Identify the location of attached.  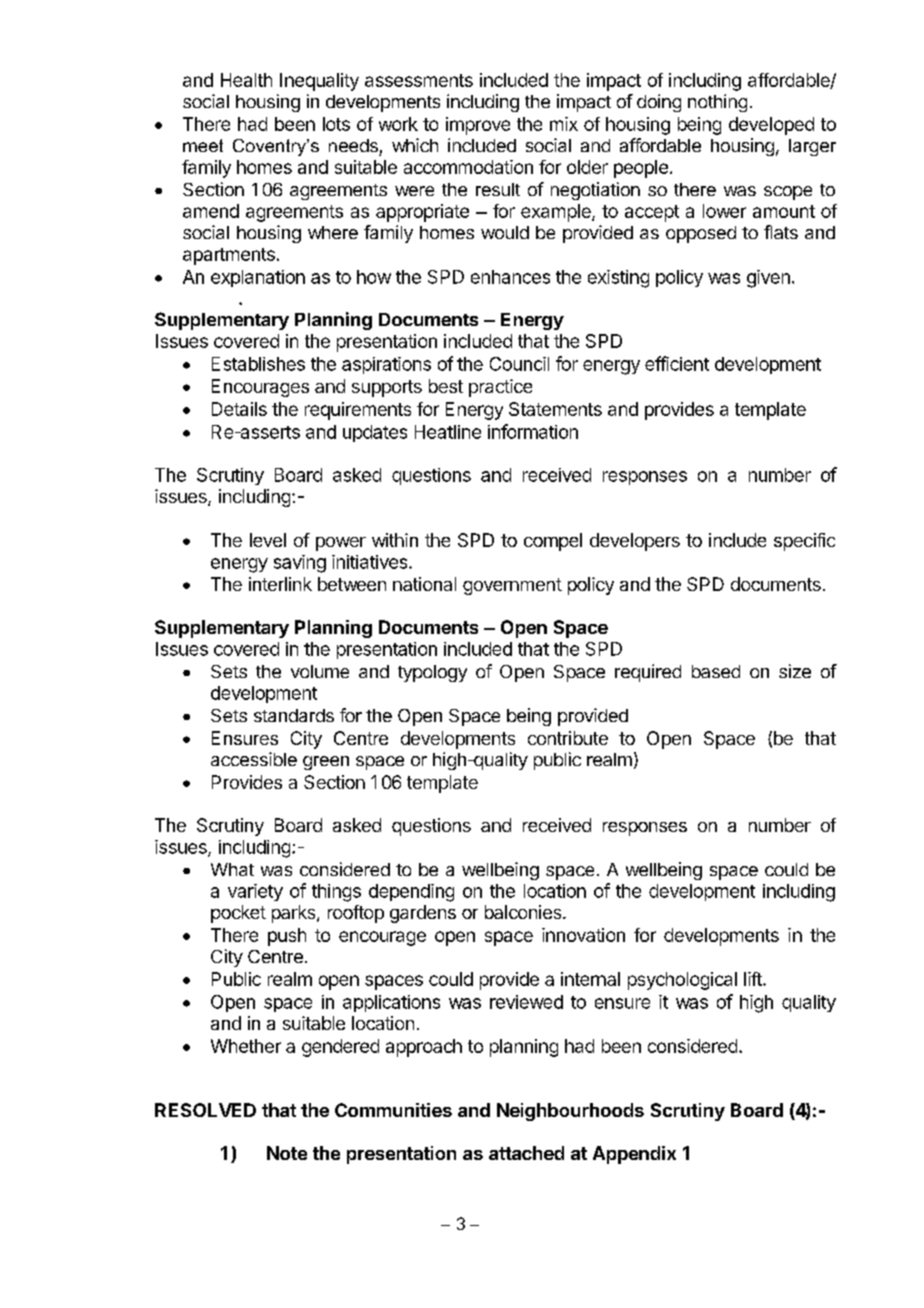
(526, 1153).
